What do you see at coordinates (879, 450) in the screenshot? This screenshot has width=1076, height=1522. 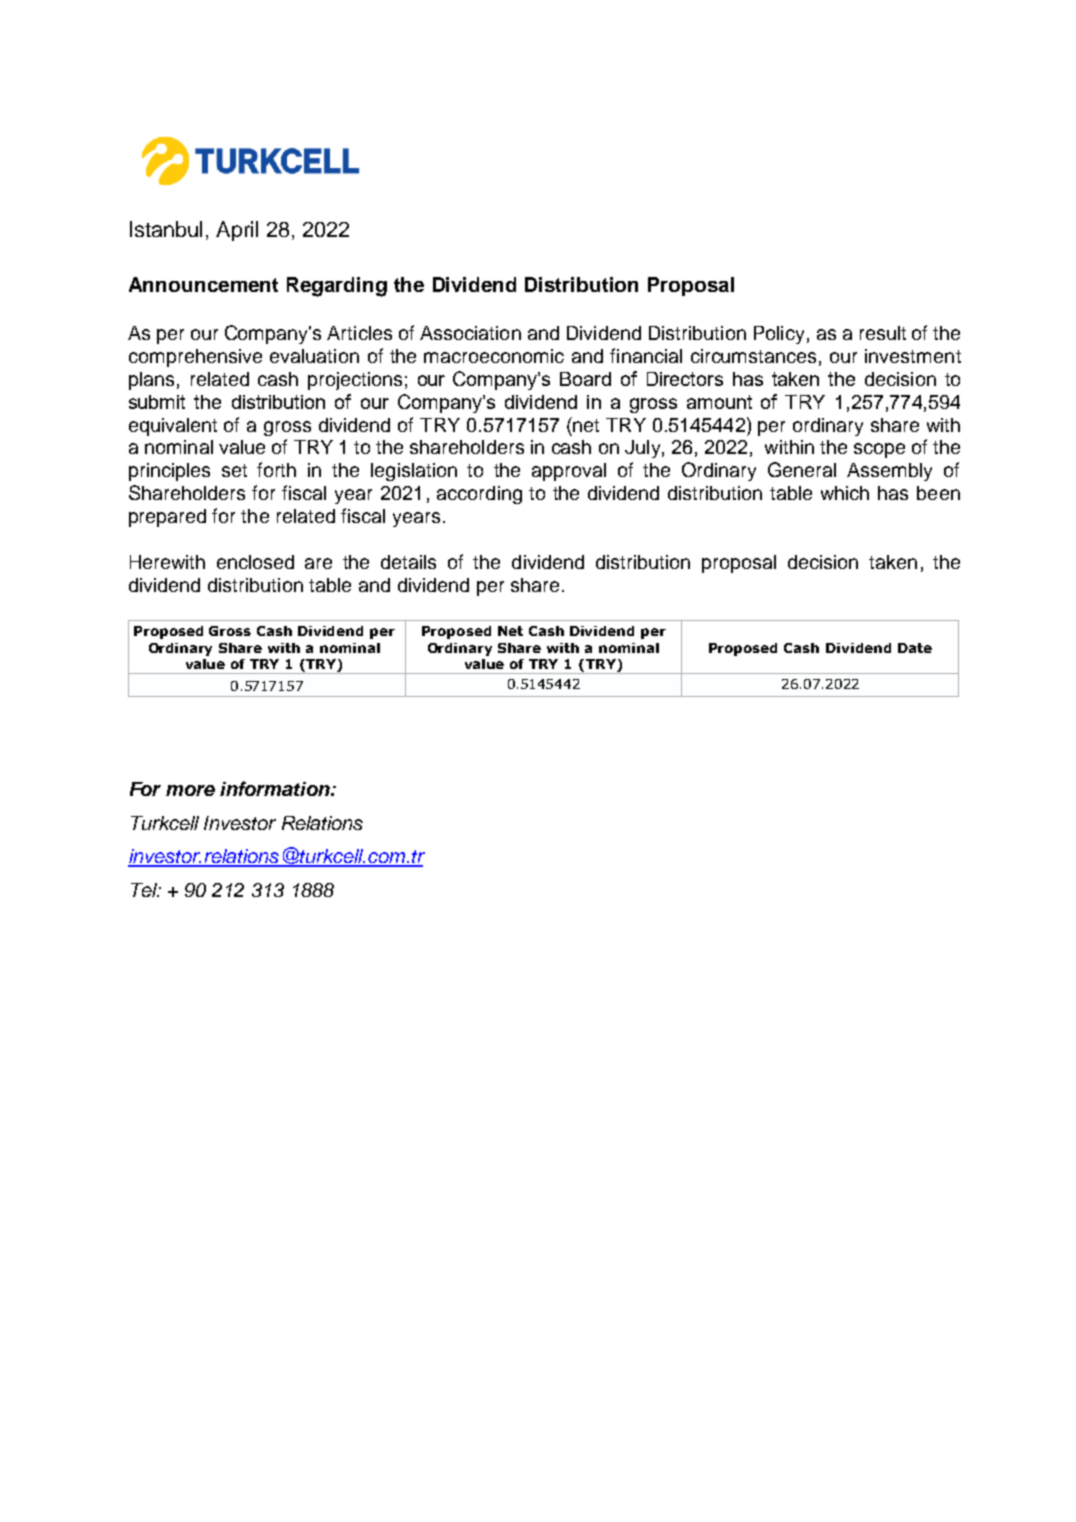 I see `scope` at bounding box center [879, 450].
